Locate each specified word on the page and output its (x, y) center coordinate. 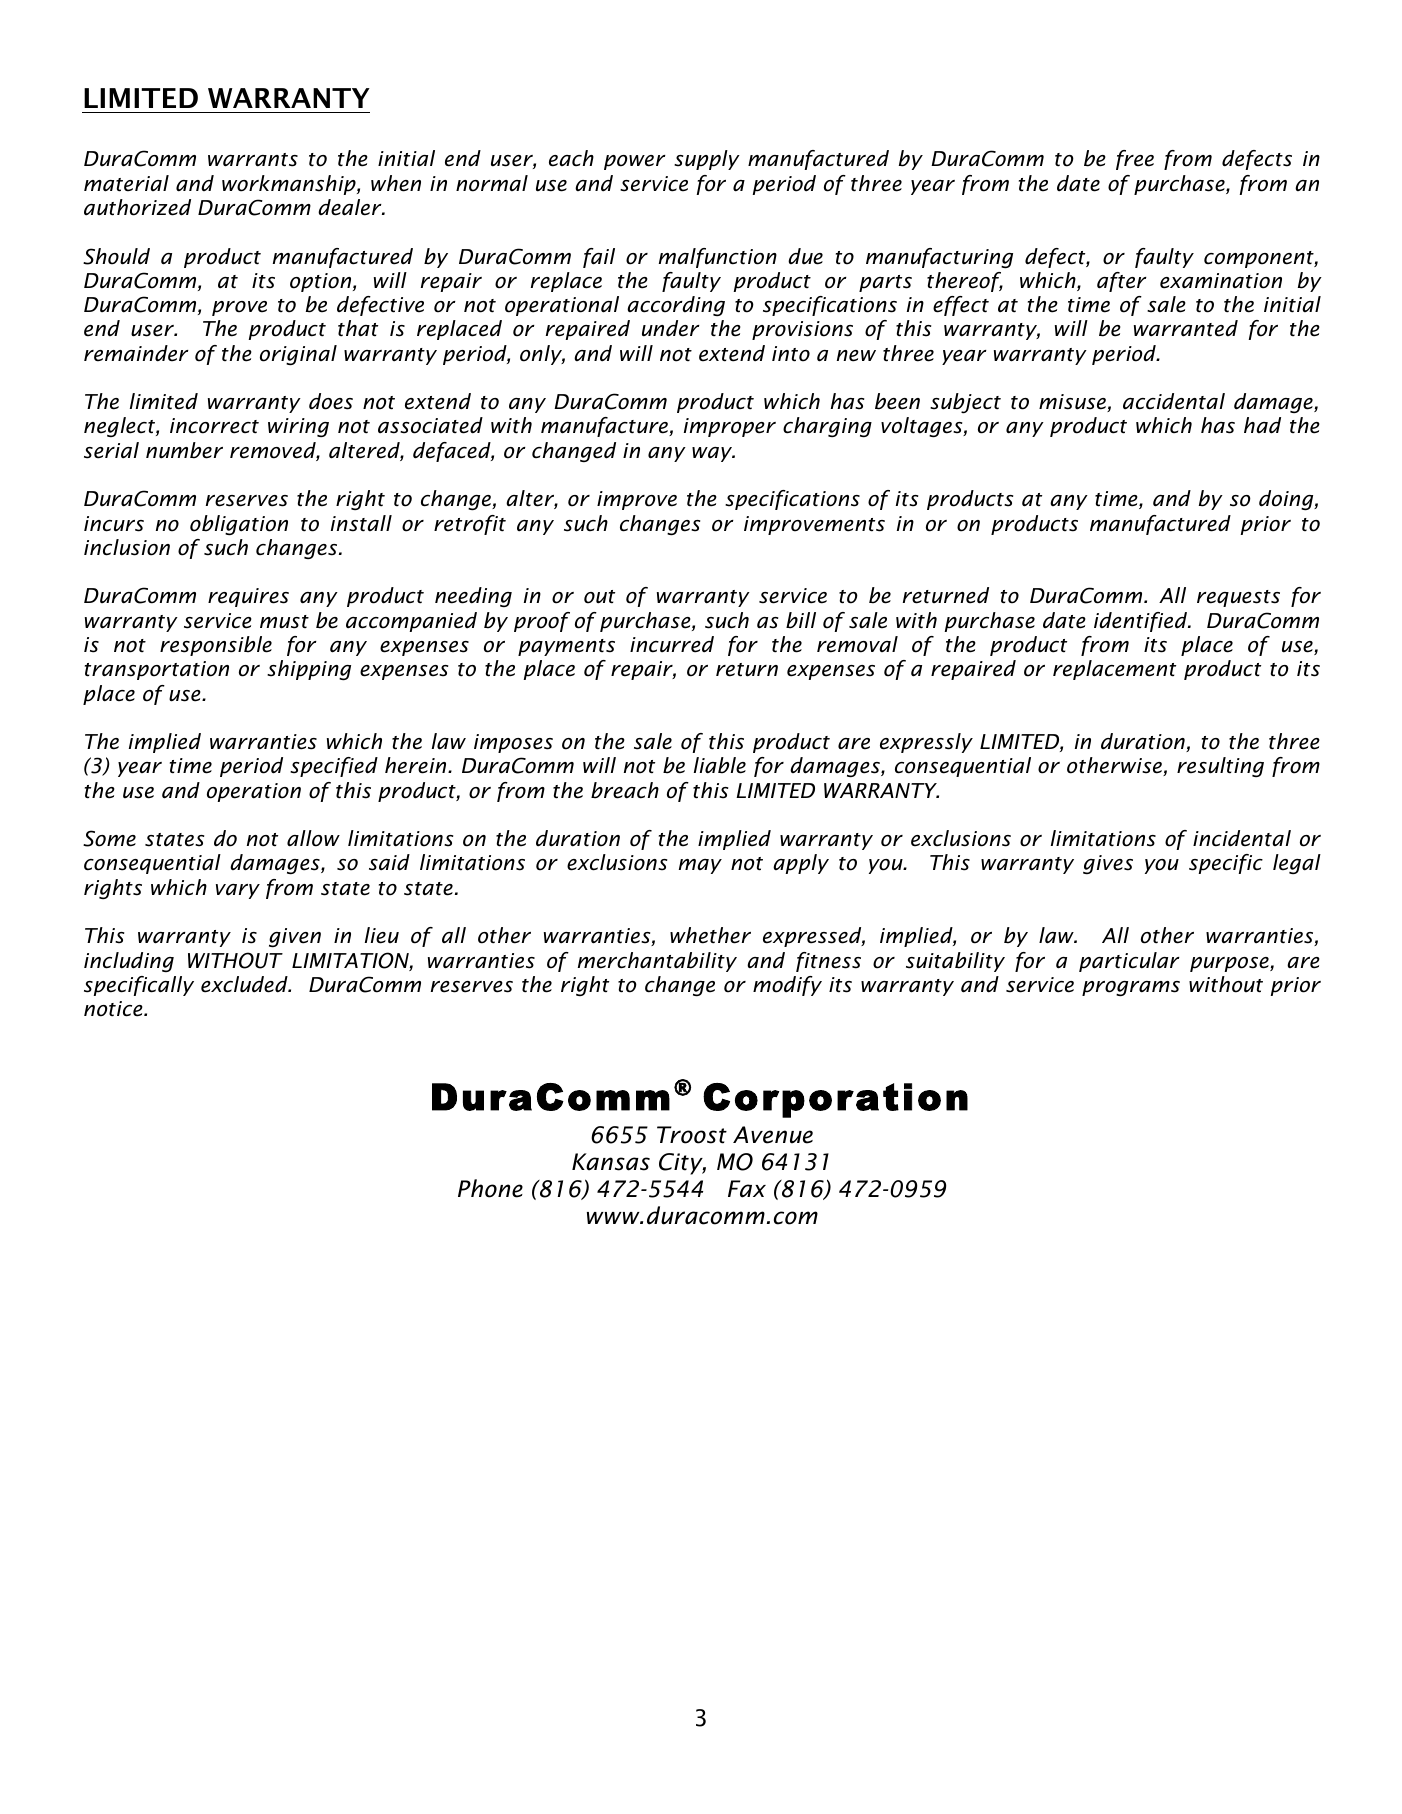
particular (1129, 962)
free (1135, 160)
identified (1141, 622)
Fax (747, 1189)
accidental (1174, 401)
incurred (672, 644)
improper (730, 427)
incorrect (214, 426)
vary (238, 891)
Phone (490, 1188)
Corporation (835, 1100)
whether (710, 935)
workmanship (290, 185)
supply (707, 160)
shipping (309, 670)
